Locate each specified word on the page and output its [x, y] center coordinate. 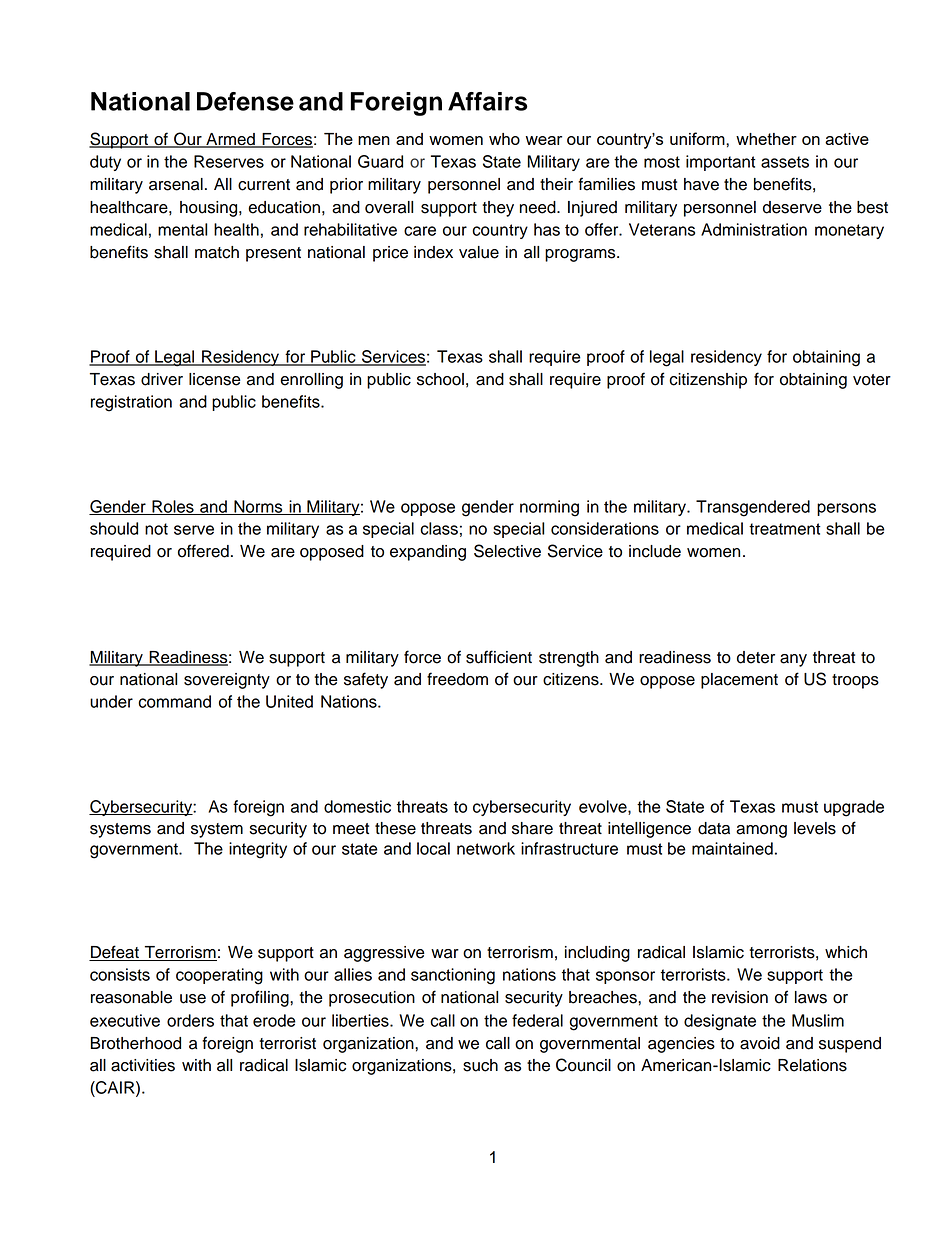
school [440, 379]
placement [739, 681]
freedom [457, 679]
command [174, 701]
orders [190, 1020]
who [504, 139]
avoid [760, 1043]
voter [872, 380]
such [480, 1065]
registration [131, 403]
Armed [230, 140]
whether [766, 139]
